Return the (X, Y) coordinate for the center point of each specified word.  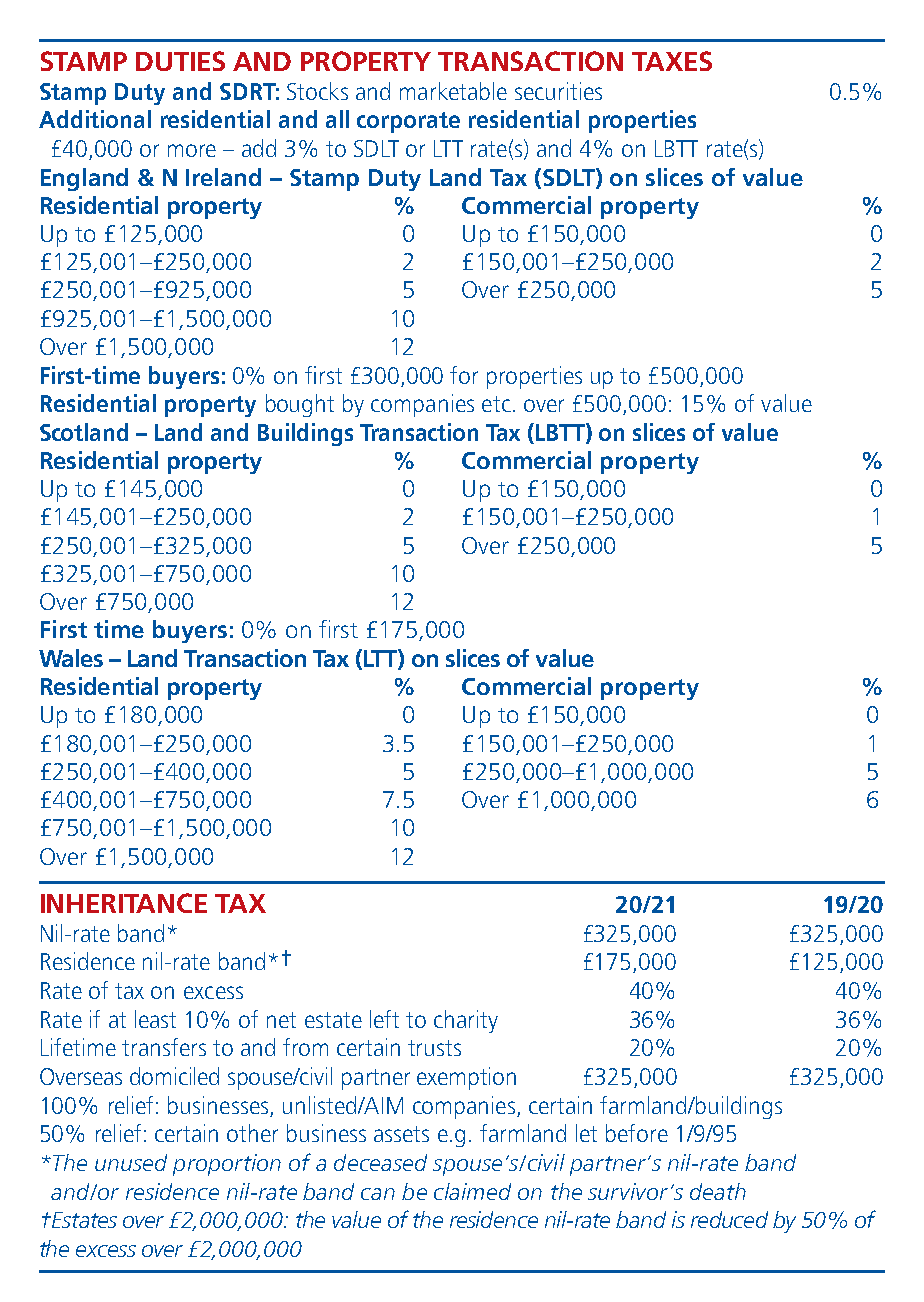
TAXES (672, 61)
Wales (71, 658)
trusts (434, 1048)
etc (496, 404)
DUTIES (180, 61)
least (155, 1019)
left (384, 1019)
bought (300, 405)
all (337, 119)
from (305, 1047)
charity (466, 1021)
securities (558, 91)
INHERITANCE (124, 903)
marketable (453, 91)
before (637, 1133)
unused (131, 1162)
